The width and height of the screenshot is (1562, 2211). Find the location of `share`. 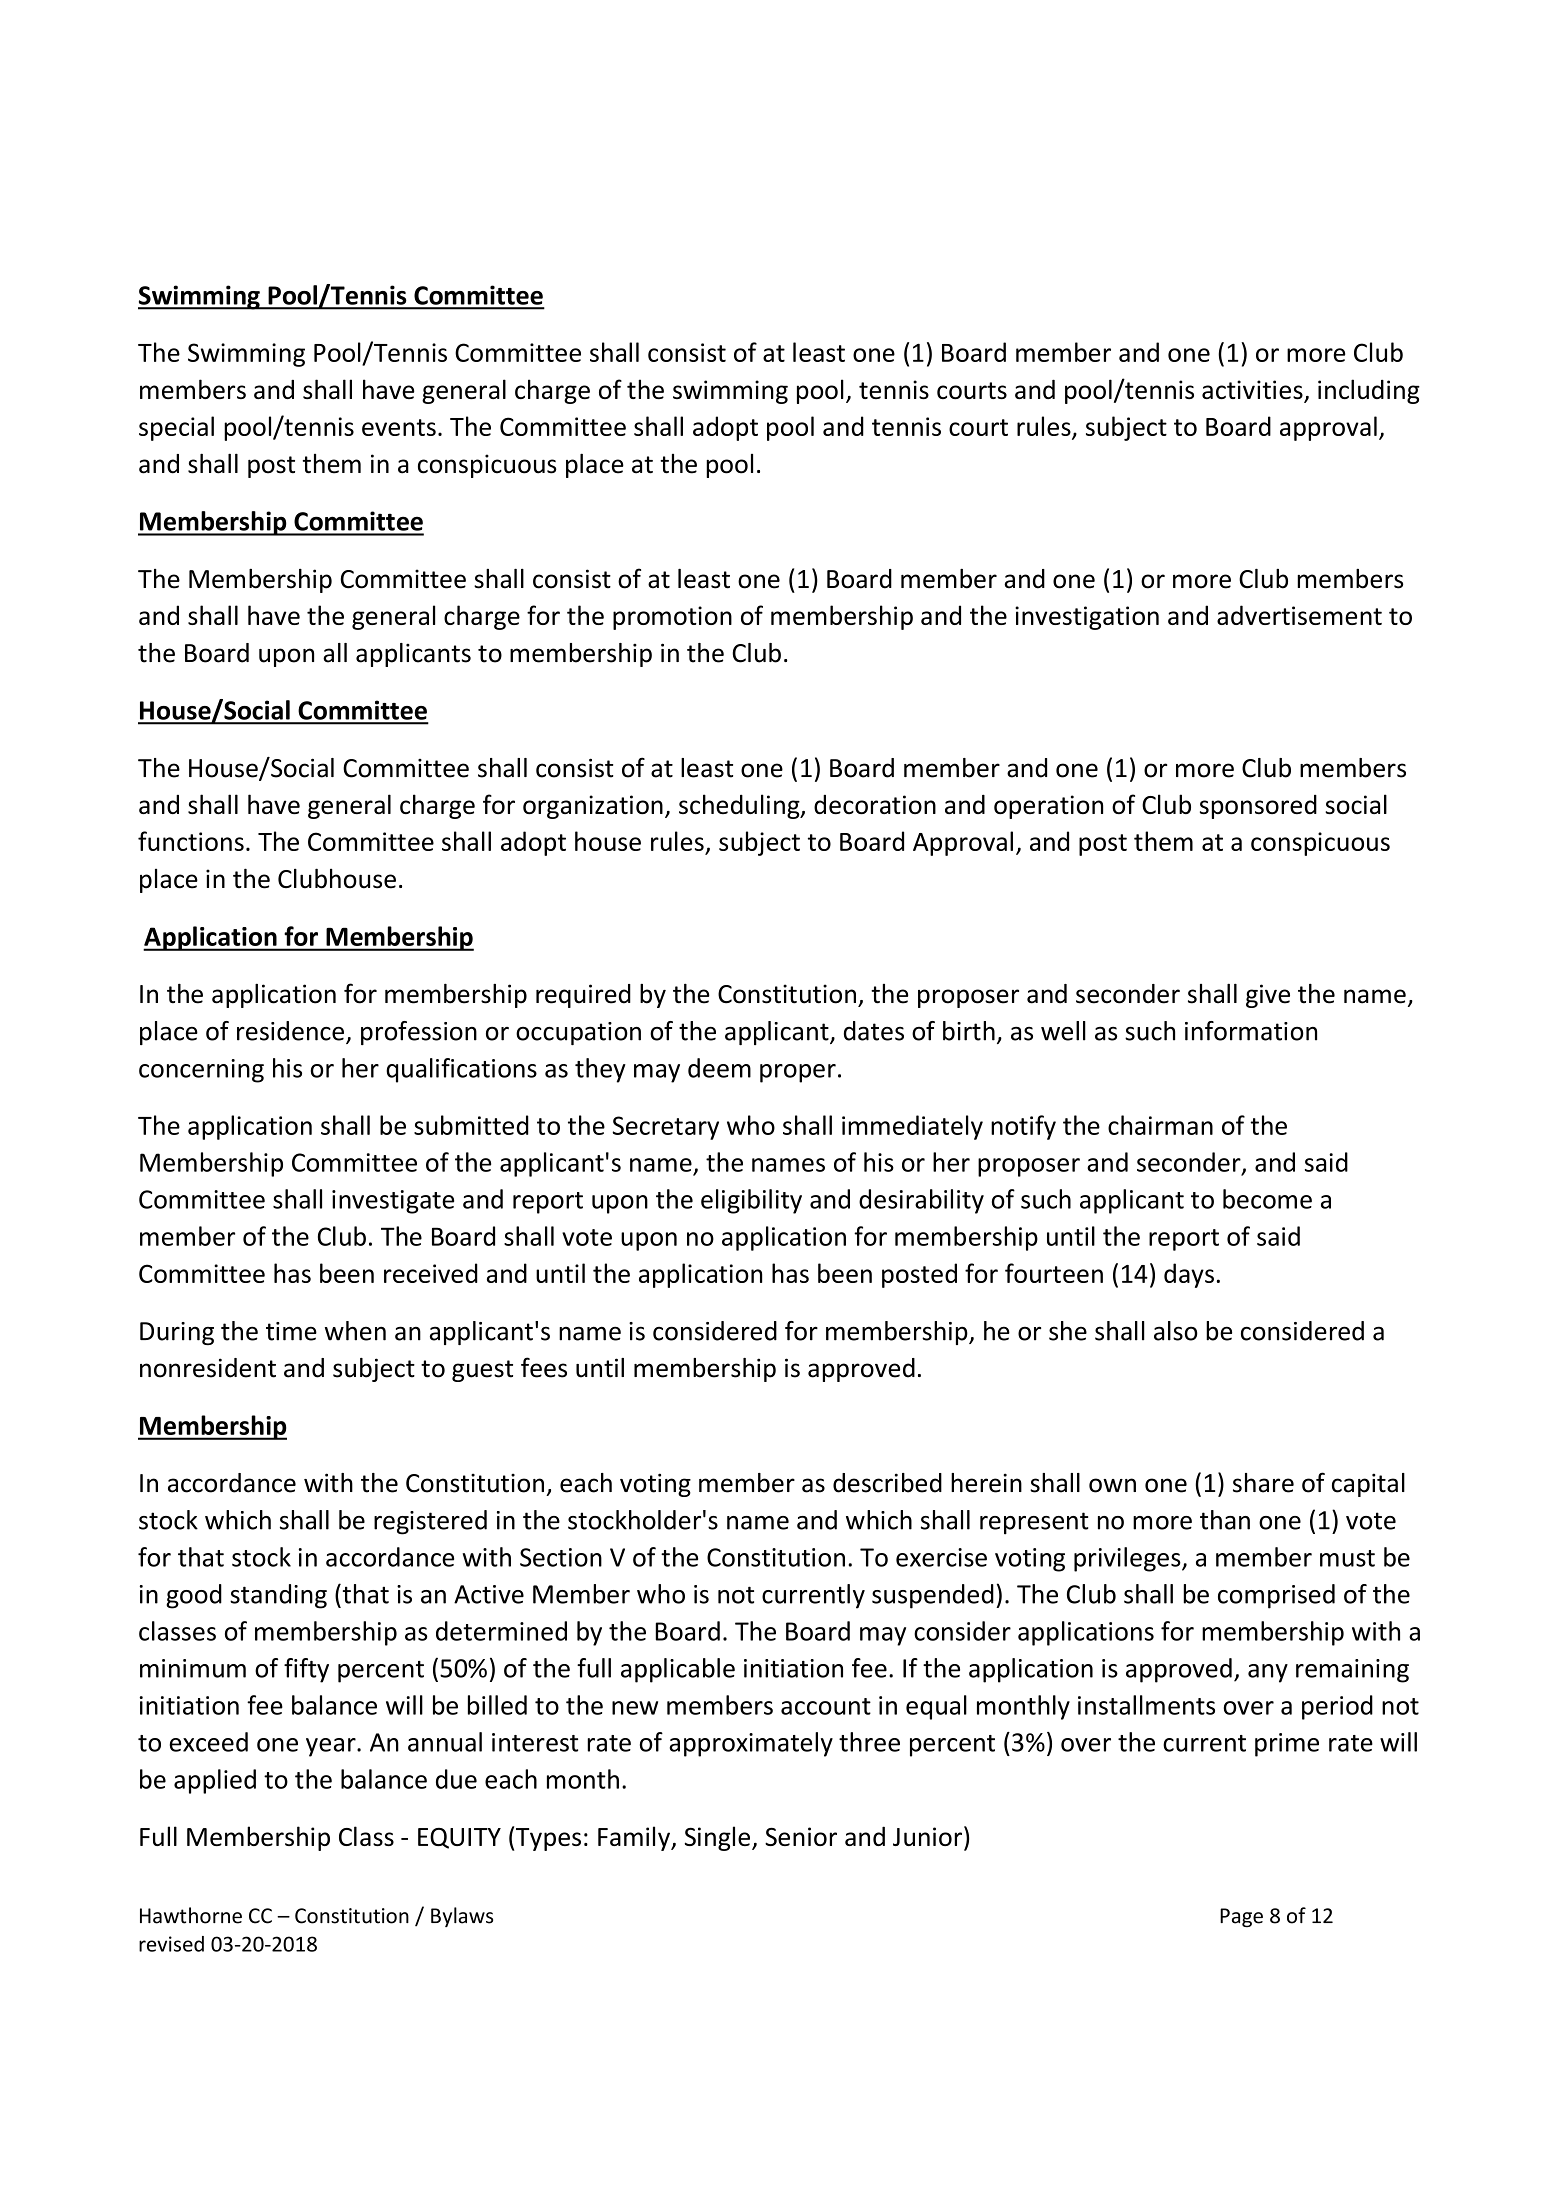

share is located at coordinates (1263, 1483).
